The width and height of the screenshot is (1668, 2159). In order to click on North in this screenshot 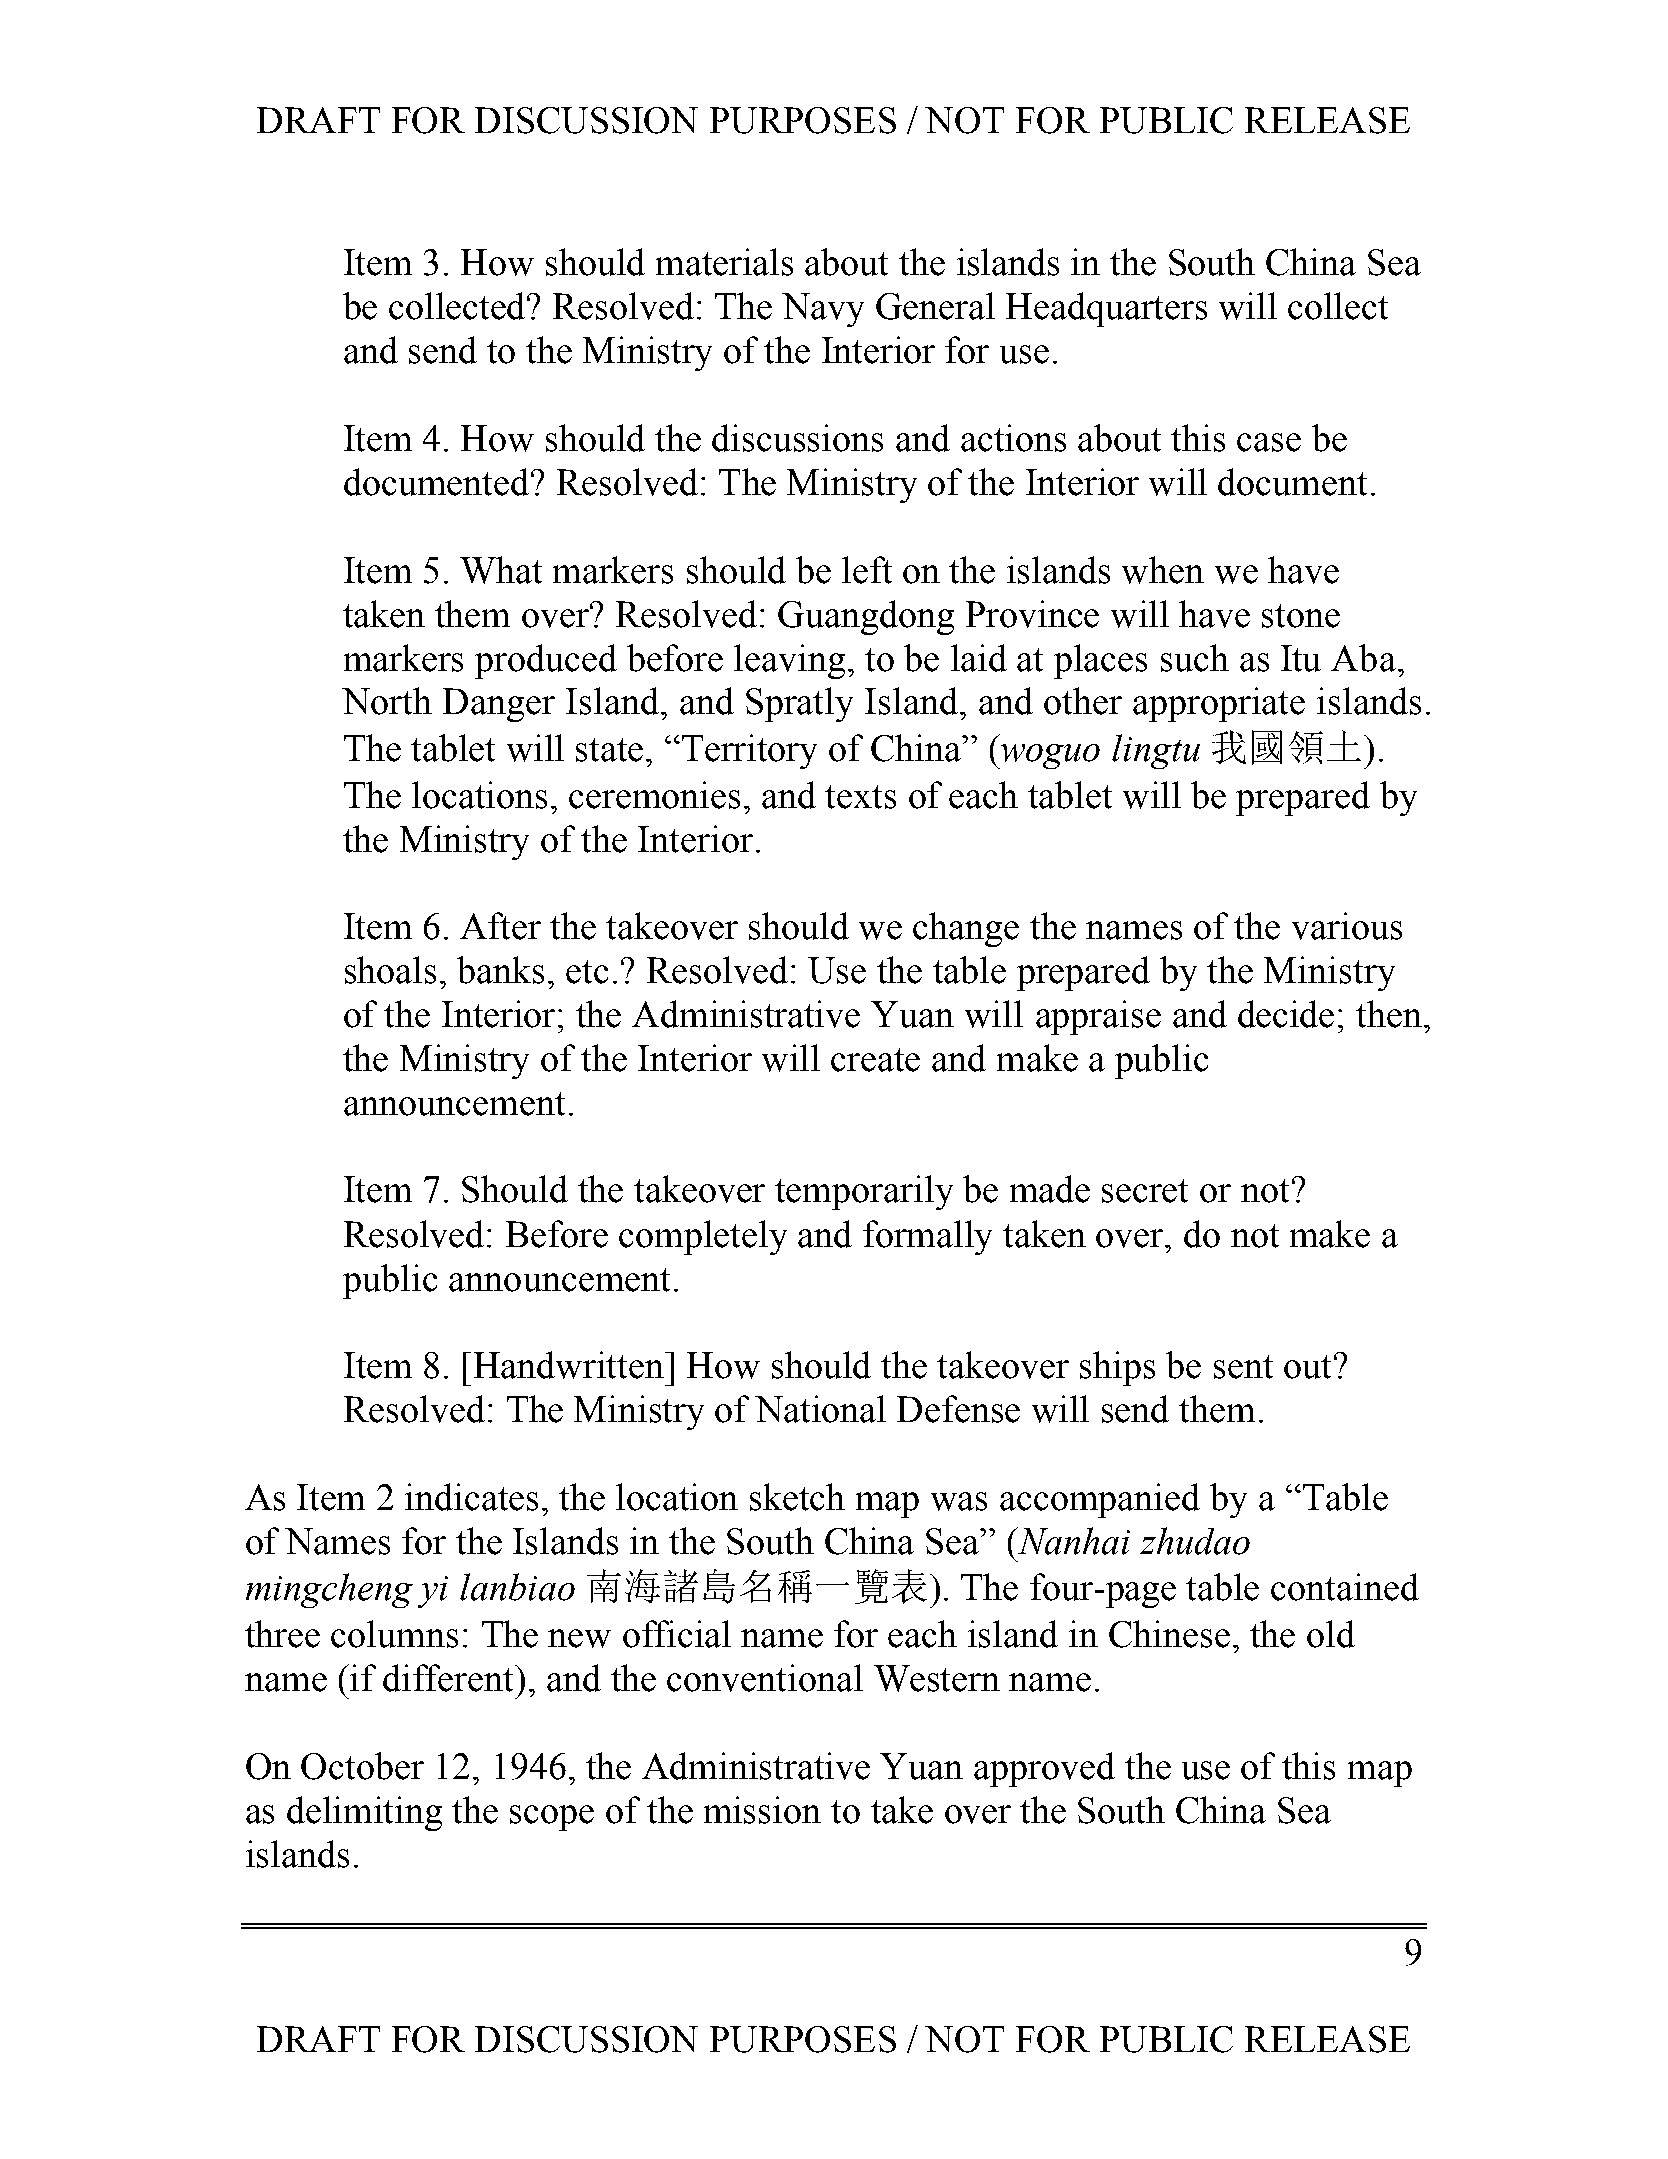, I will do `click(387, 701)`.
